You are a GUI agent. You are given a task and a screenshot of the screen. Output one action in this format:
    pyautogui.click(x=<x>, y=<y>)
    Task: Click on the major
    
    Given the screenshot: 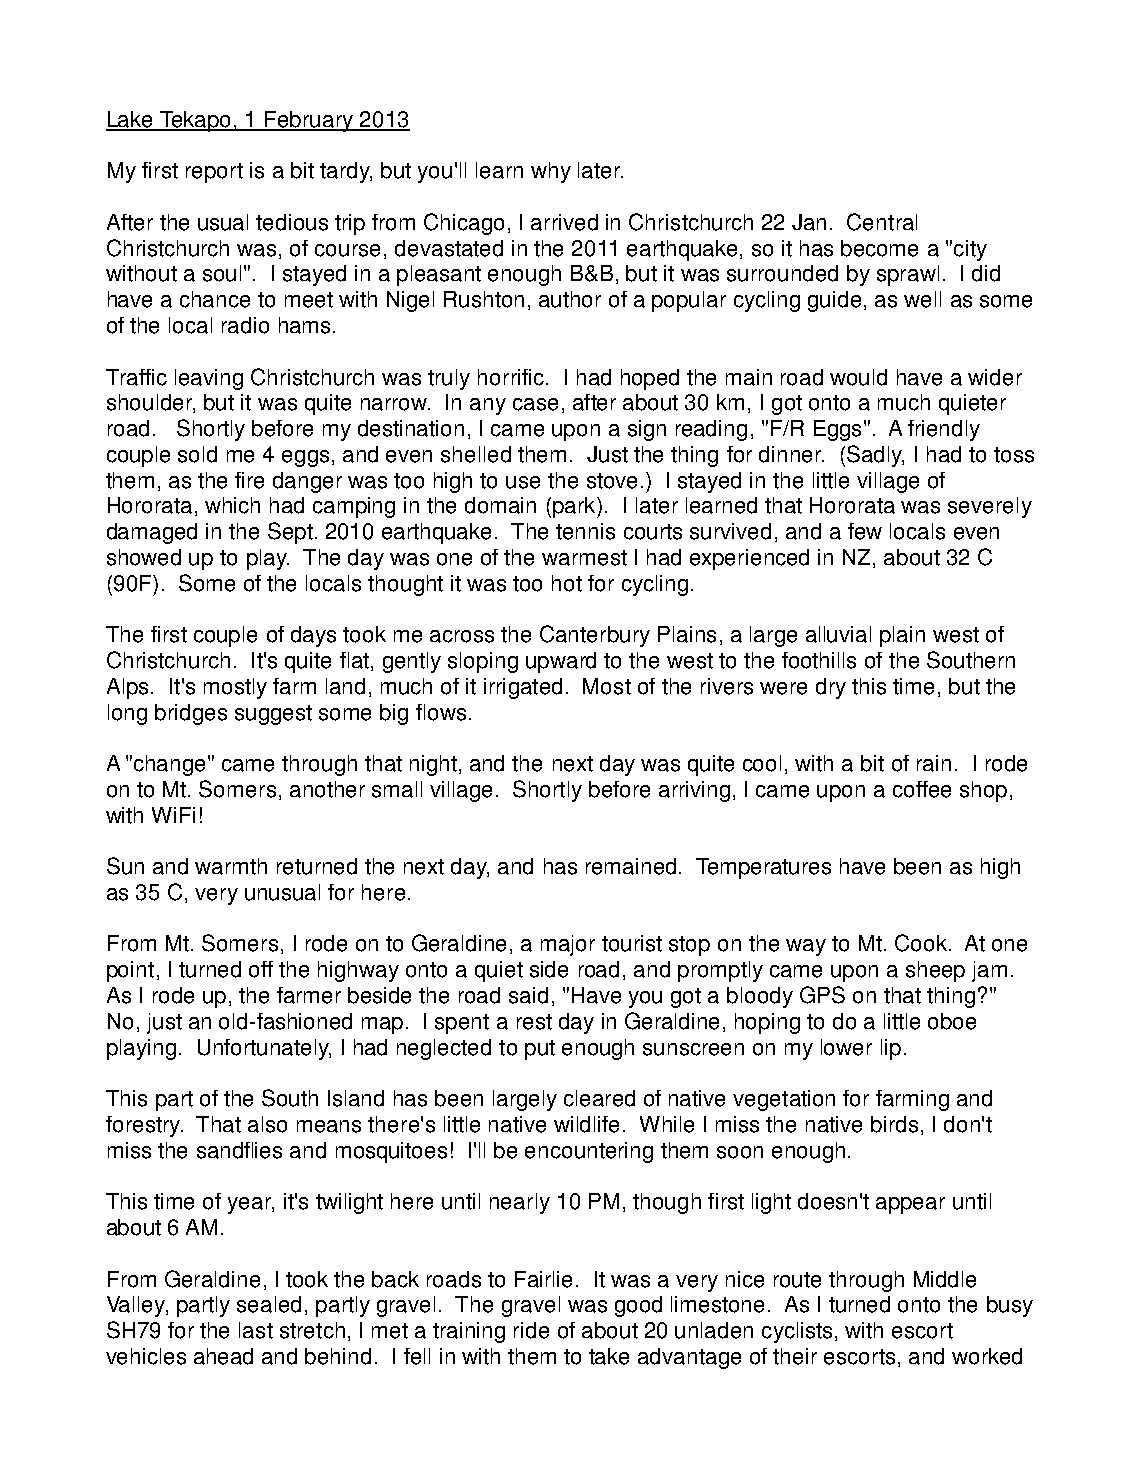 What is the action you would take?
    pyautogui.click(x=568, y=945)
